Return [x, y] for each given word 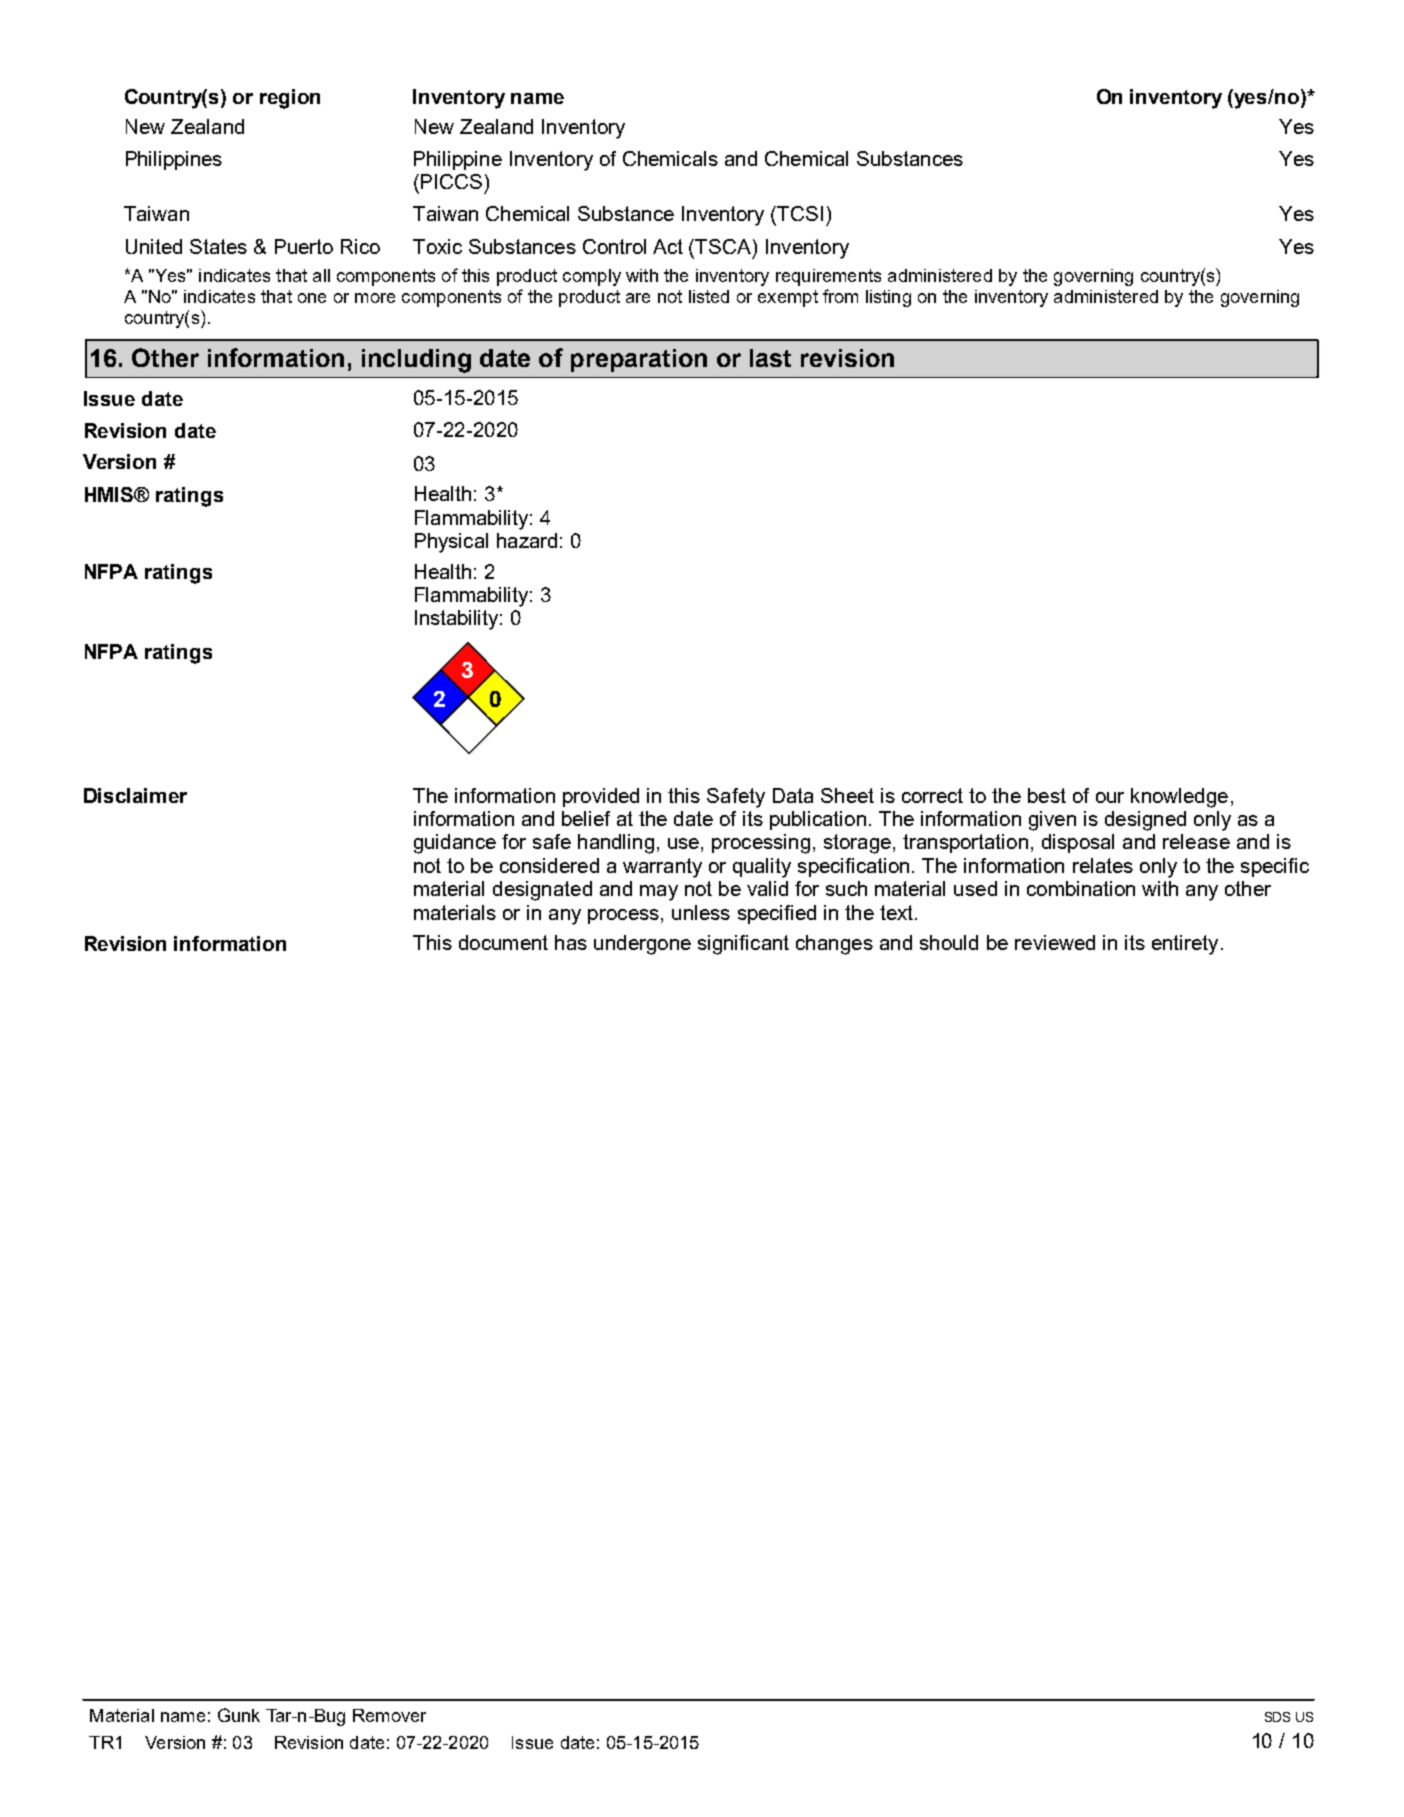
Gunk [239, 1715]
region [290, 99]
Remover [389, 1715]
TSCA [724, 246]
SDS [1277, 1717]
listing [888, 298]
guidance [455, 844]
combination [1081, 888]
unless [701, 912]
